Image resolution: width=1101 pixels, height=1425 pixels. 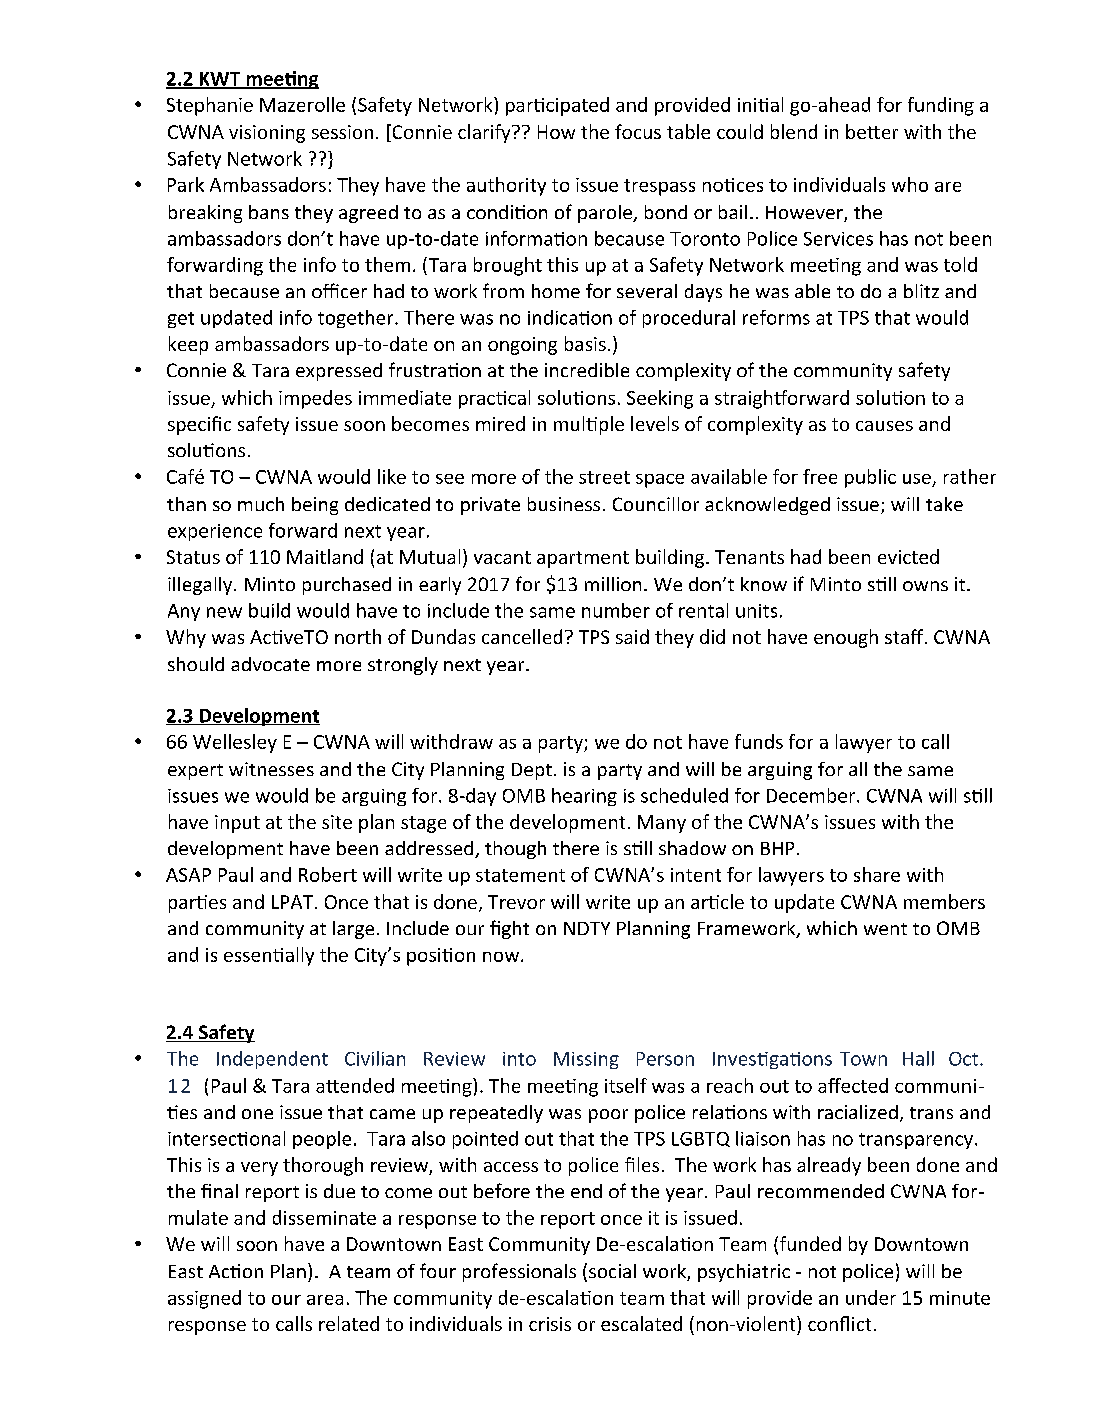 What do you see at coordinates (872, 131) in the image?
I see `beter` at bounding box center [872, 131].
